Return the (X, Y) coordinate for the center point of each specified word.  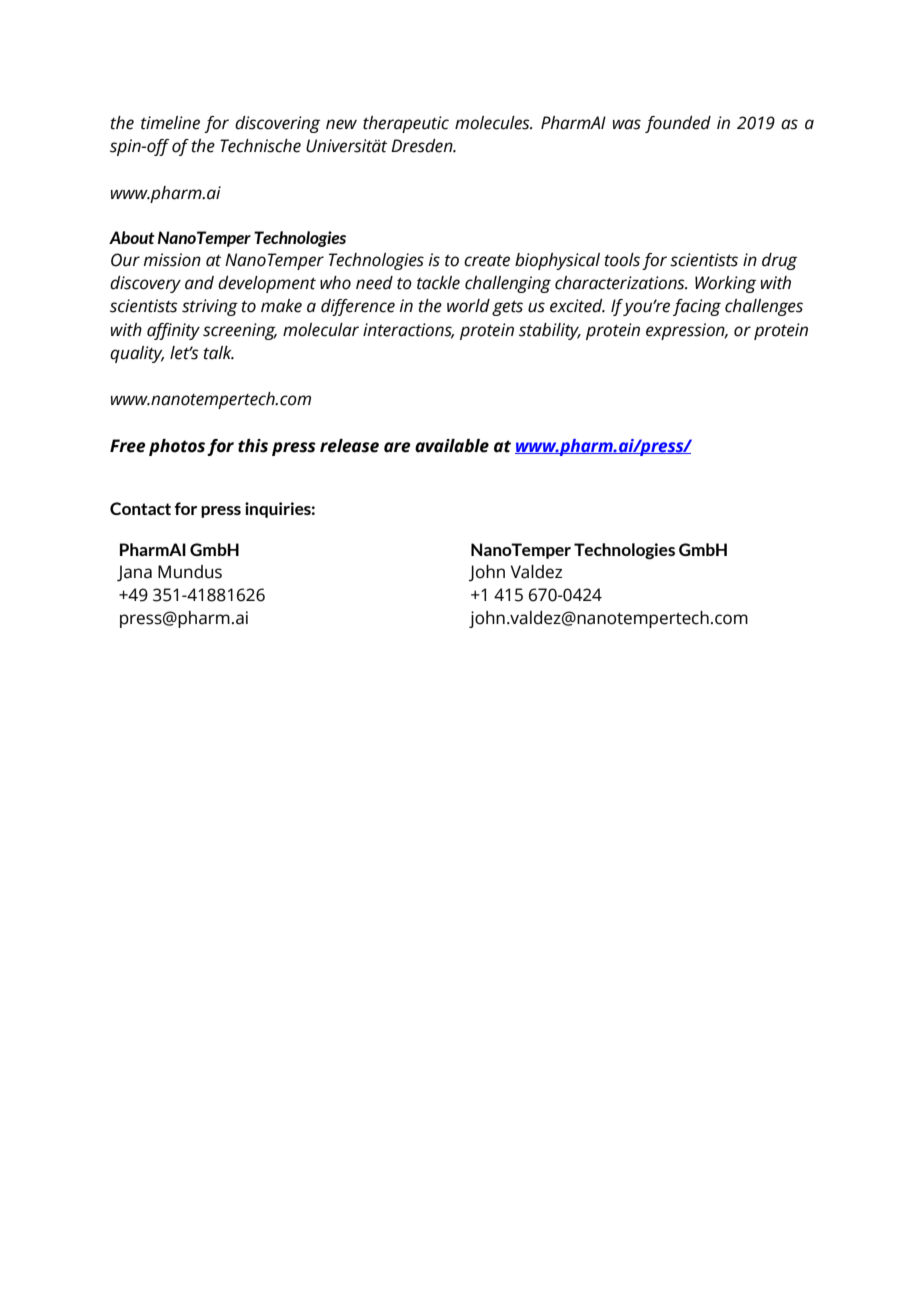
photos (177, 447)
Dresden (423, 146)
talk (218, 353)
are (397, 447)
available (452, 446)
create (487, 261)
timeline (170, 123)
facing (697, 307)
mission (172, 260)
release (349, 446)
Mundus (190, 572)
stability (550, 331)
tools (622, 260)
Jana (134, 573)
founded (678, 124)
